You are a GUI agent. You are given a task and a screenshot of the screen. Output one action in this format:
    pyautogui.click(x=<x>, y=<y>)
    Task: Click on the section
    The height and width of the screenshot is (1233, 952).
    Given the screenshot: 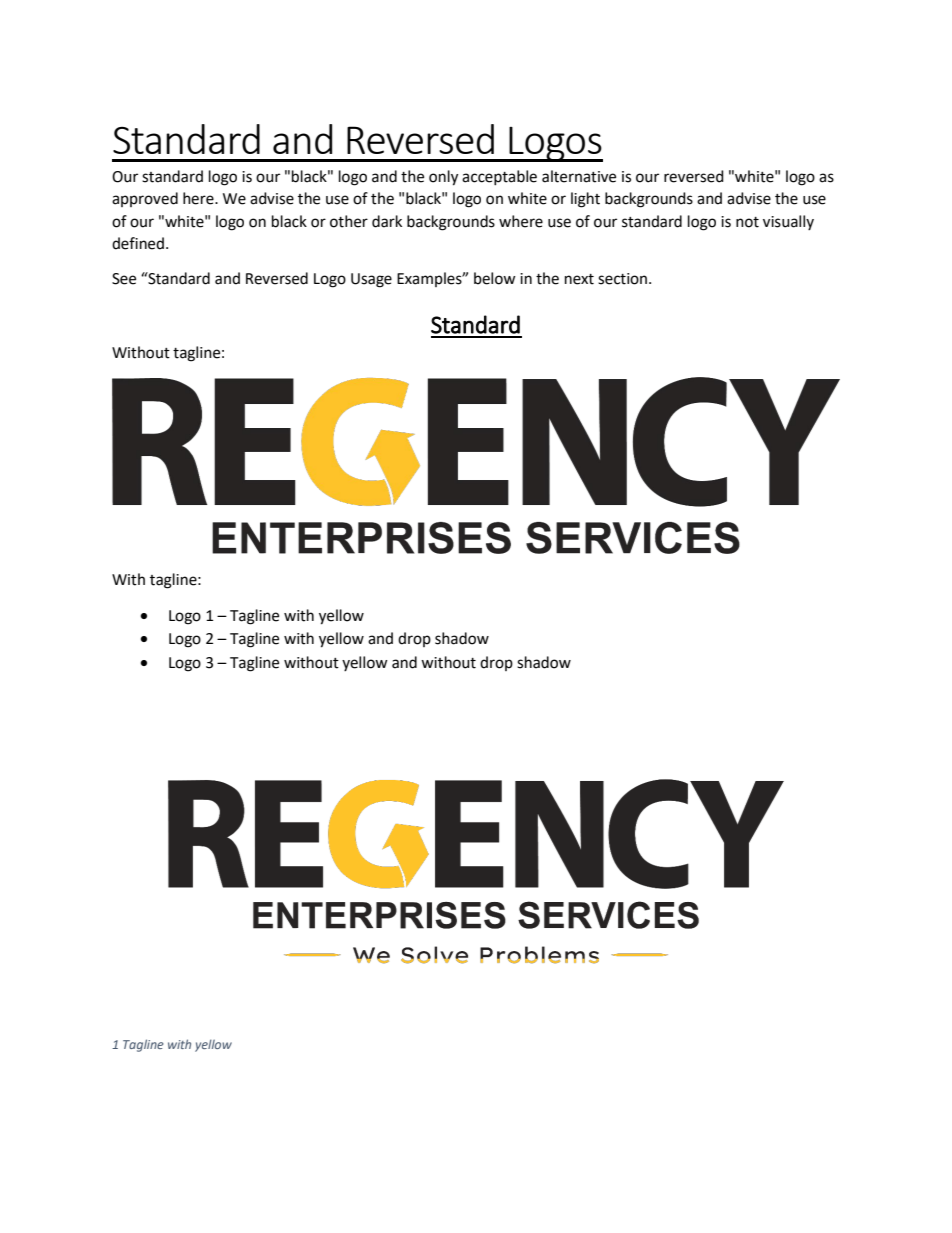 What is the action you would take?
    pyautogui.click(x=624, y=279)
